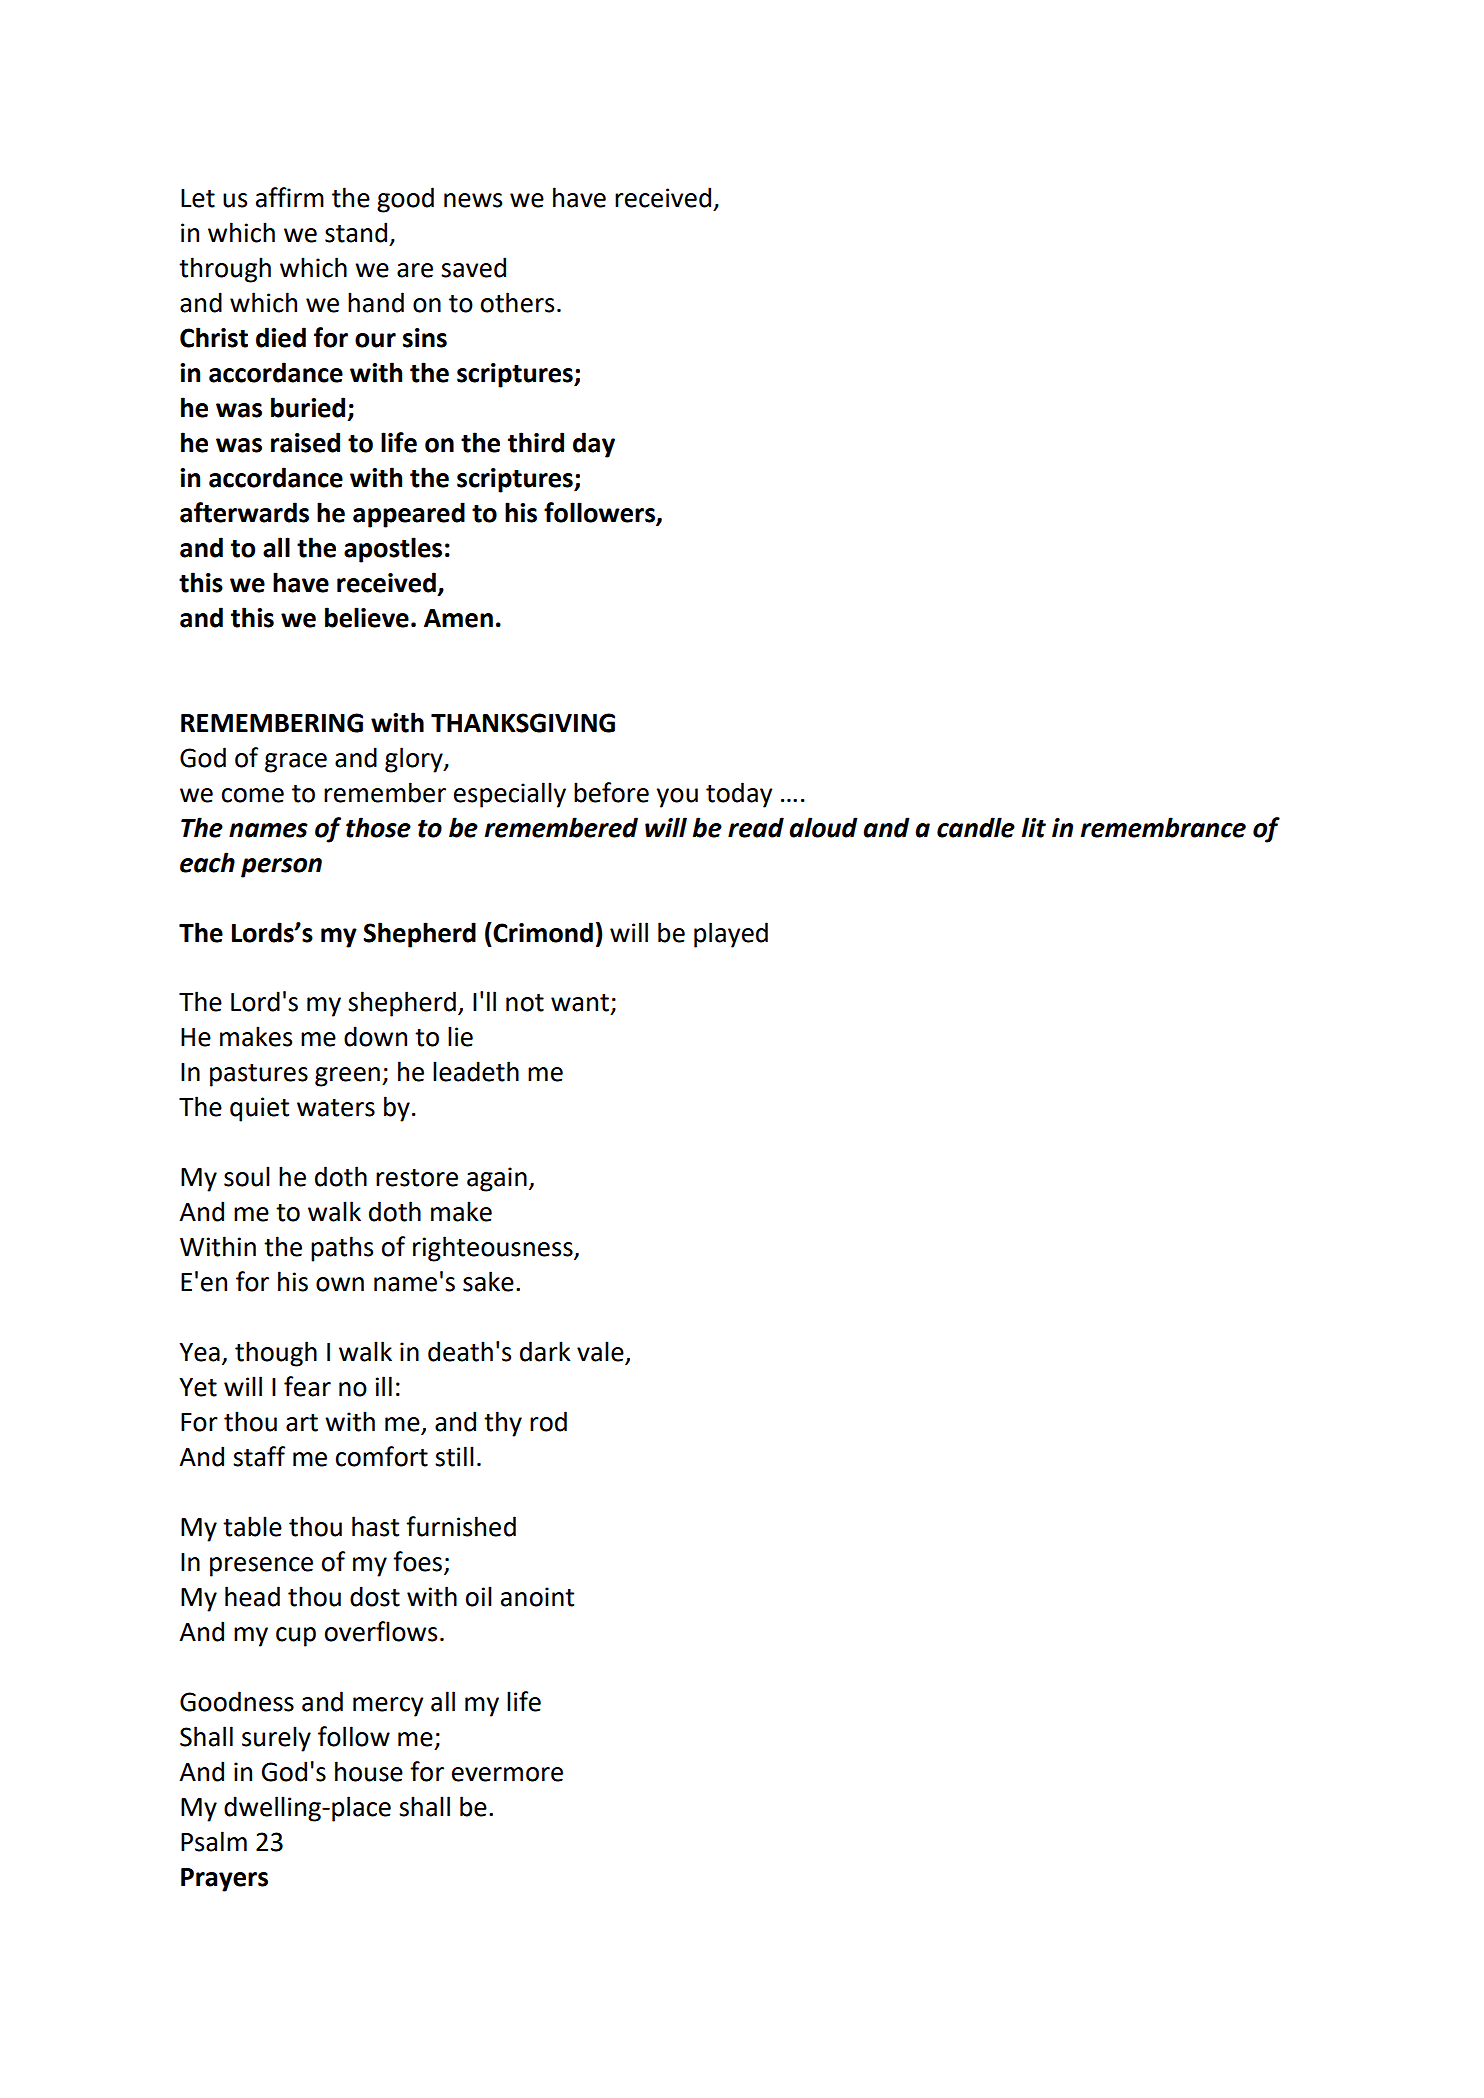 The width and height of the page is (1484, 2098). Describe the element at coordinates (545, 1351) in the page. I see `dark` at that location.
